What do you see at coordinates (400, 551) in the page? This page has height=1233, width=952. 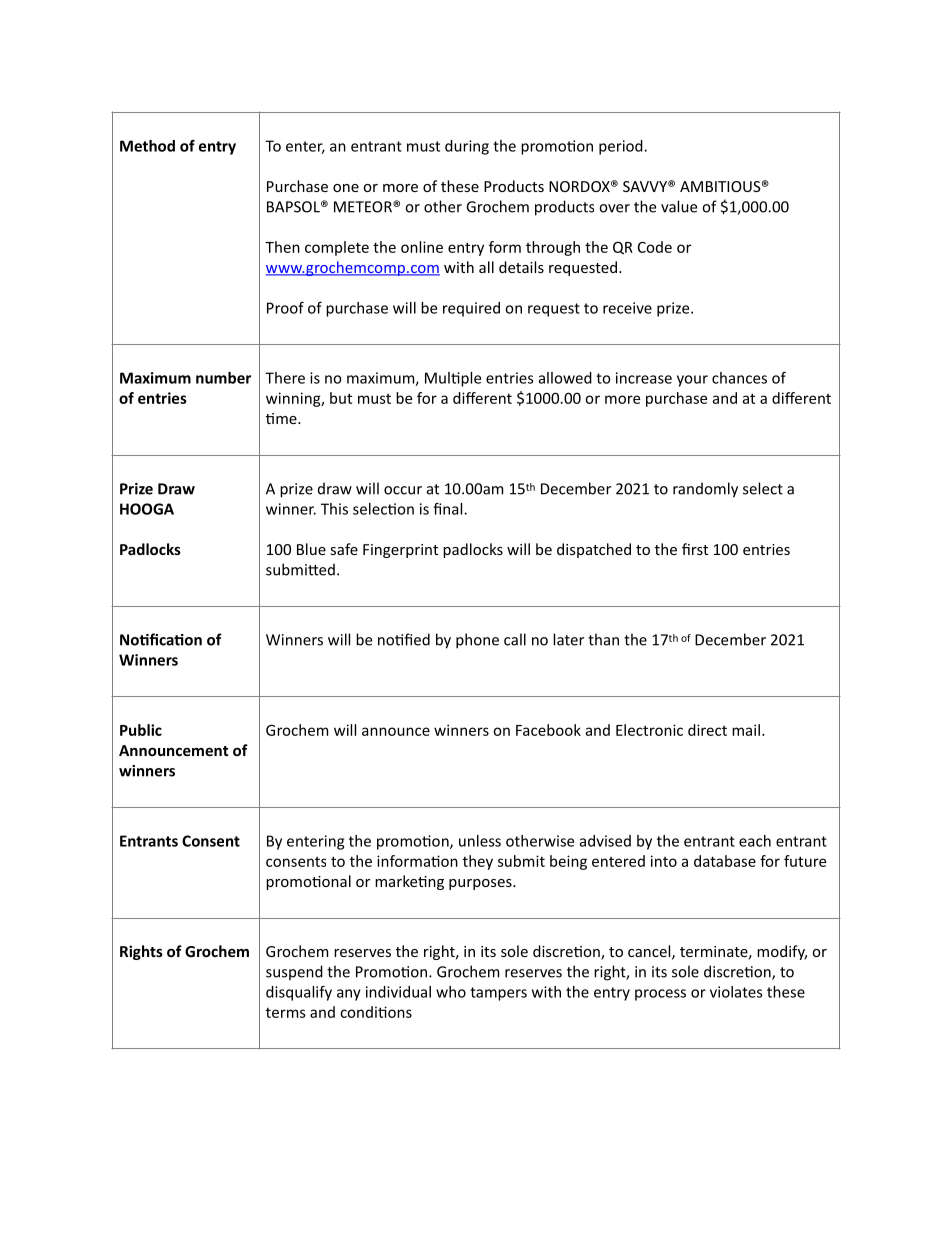 I see `Fingerprint` at bounding box center [400, 551].
